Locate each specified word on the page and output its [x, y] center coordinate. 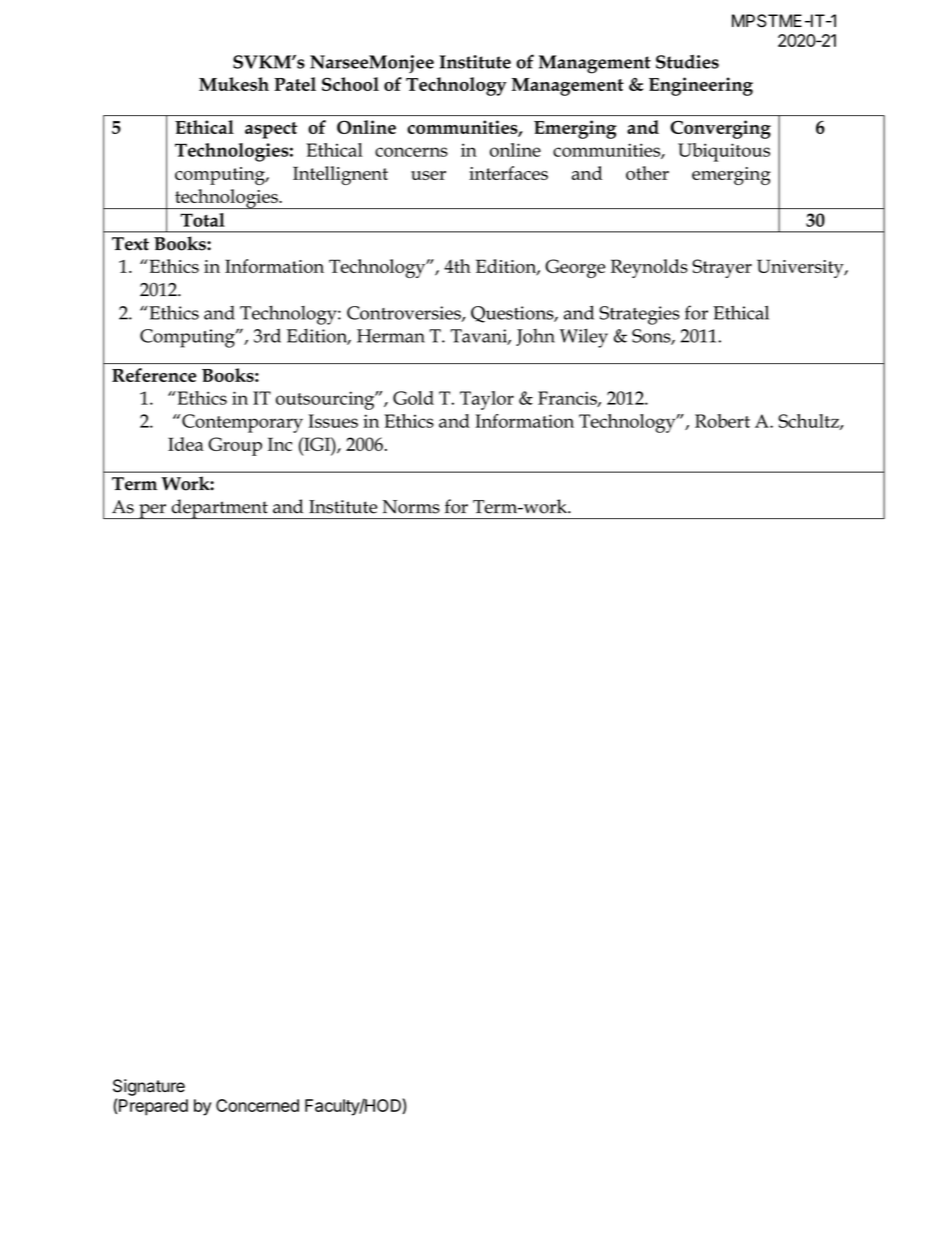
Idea [186, 444]
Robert [722, 421]
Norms [411, 507]
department [220, 509]
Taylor [487, 400]
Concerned [257, 1105]
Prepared [153, 1107]
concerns [411, 152]
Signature [149, 1087]
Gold [413, 398]
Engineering [701, 86]
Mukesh [234, 84]
